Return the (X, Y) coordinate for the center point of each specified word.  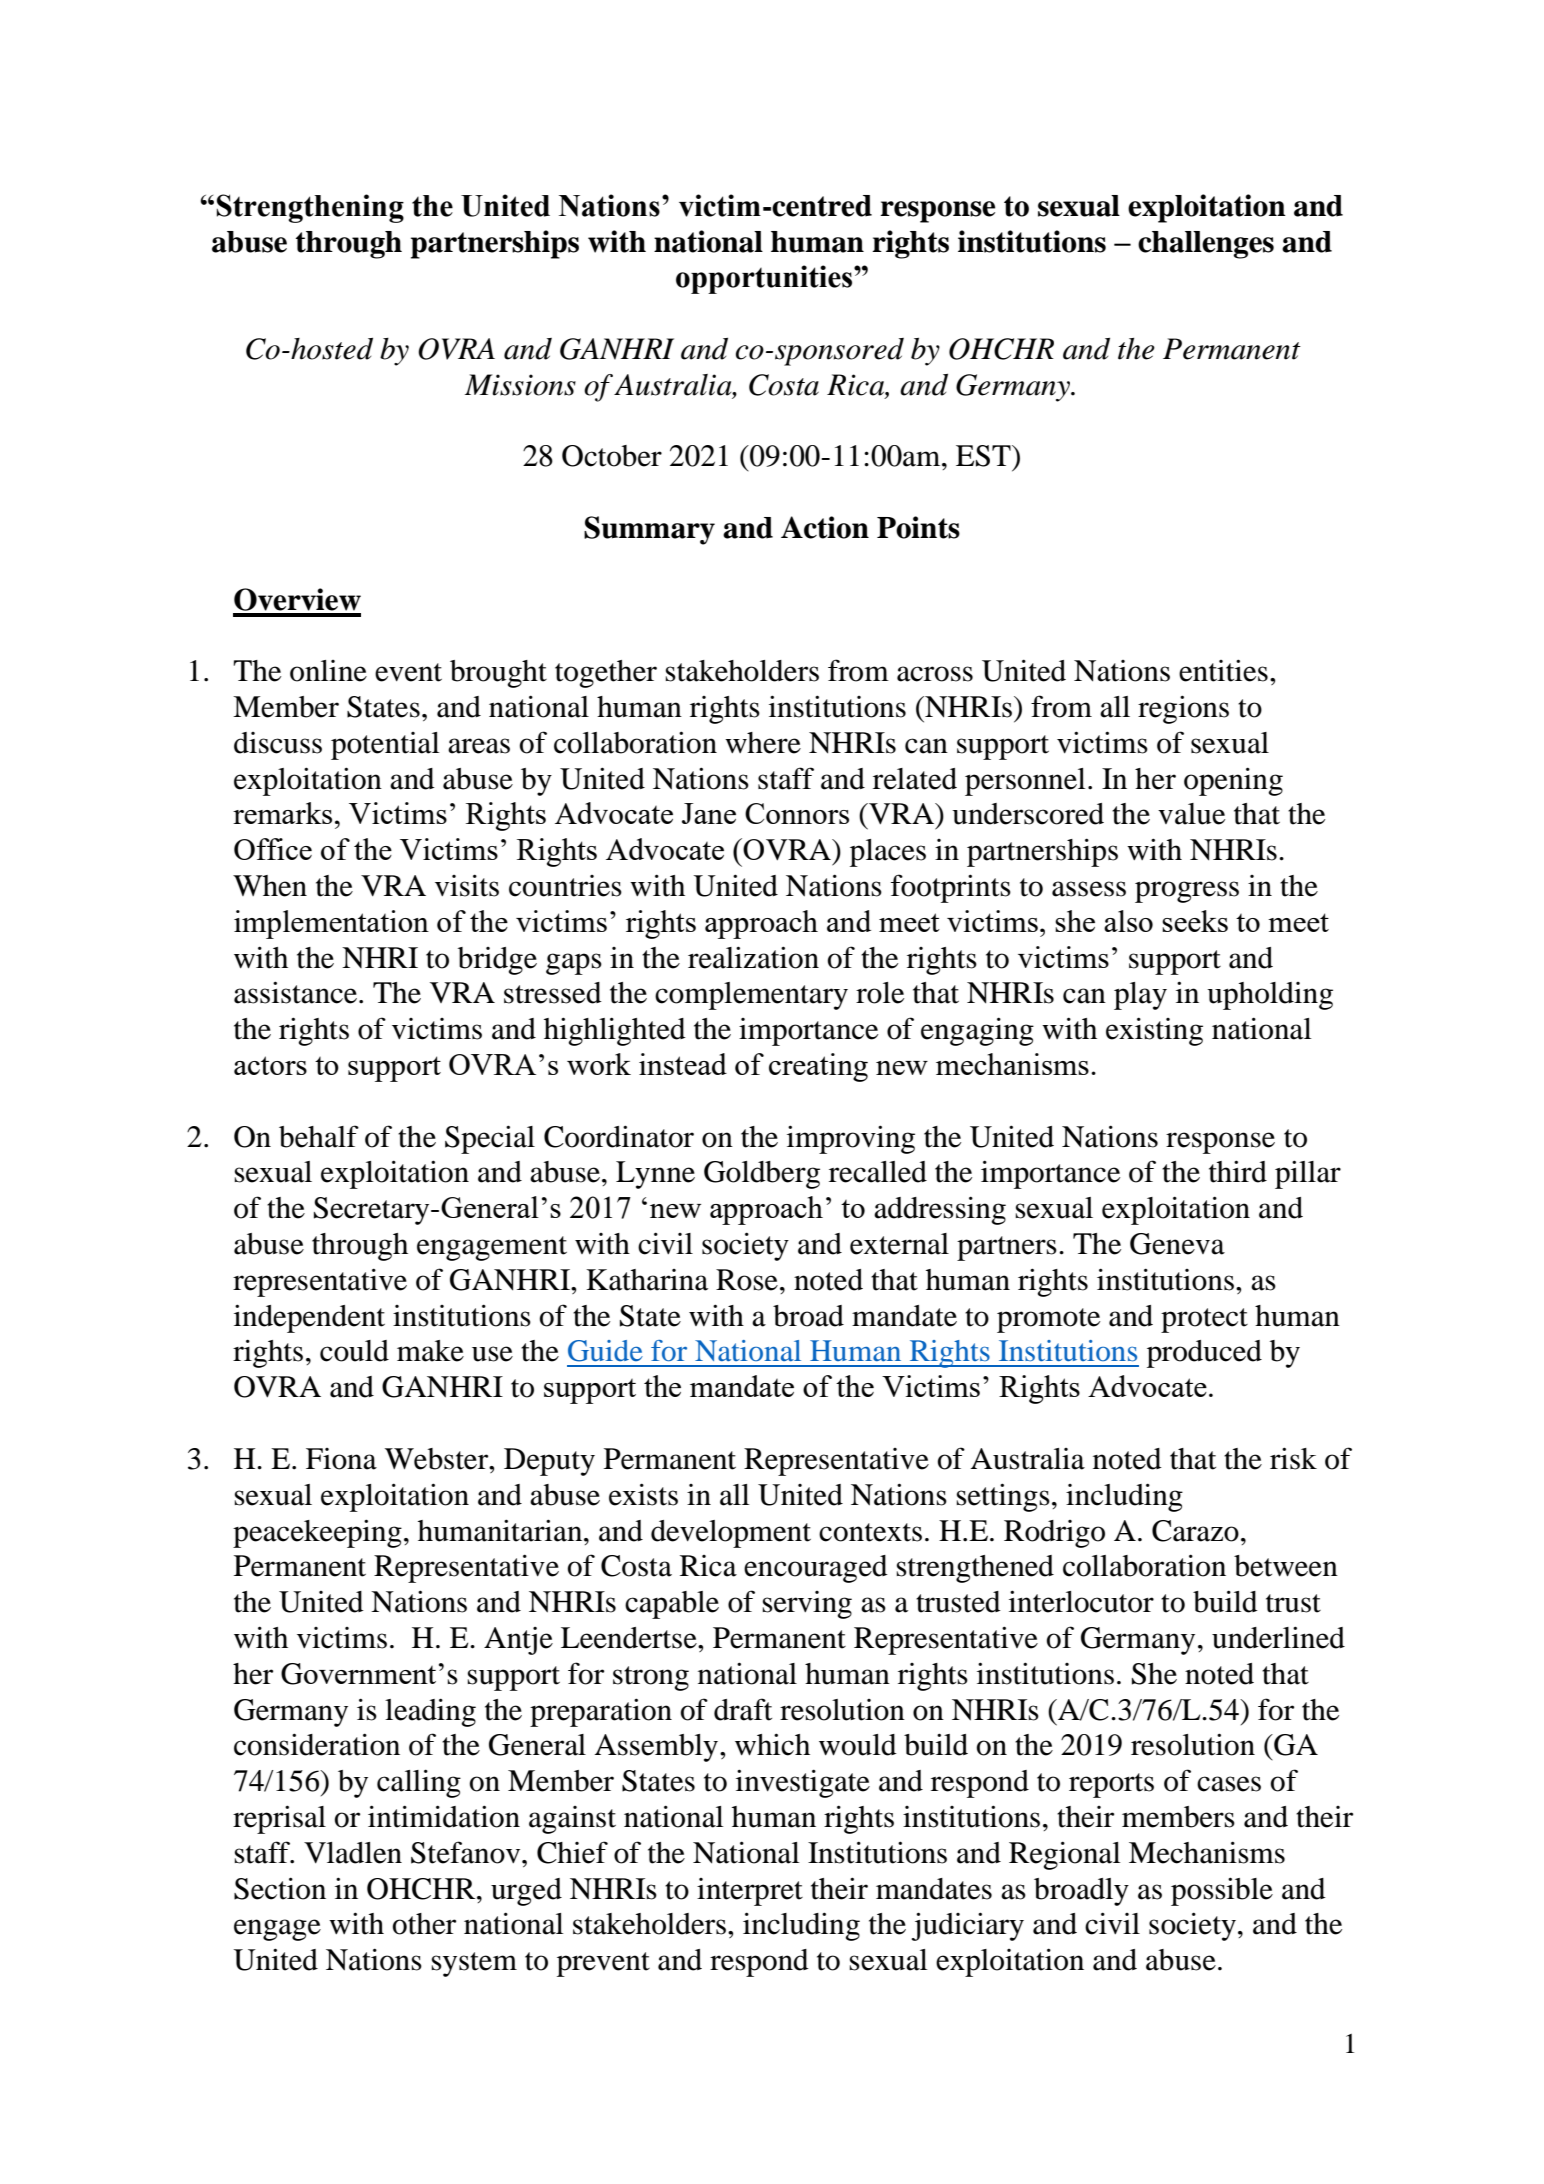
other (424, 1924)
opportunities (765, 279)
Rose (747, 1280)
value (1191, 814)
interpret (750, 1892)
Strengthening (310, 208)
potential (385, 746)
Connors (797, 813)
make (430, 1351)
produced (1204, 1354)
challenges (1206, 245)
